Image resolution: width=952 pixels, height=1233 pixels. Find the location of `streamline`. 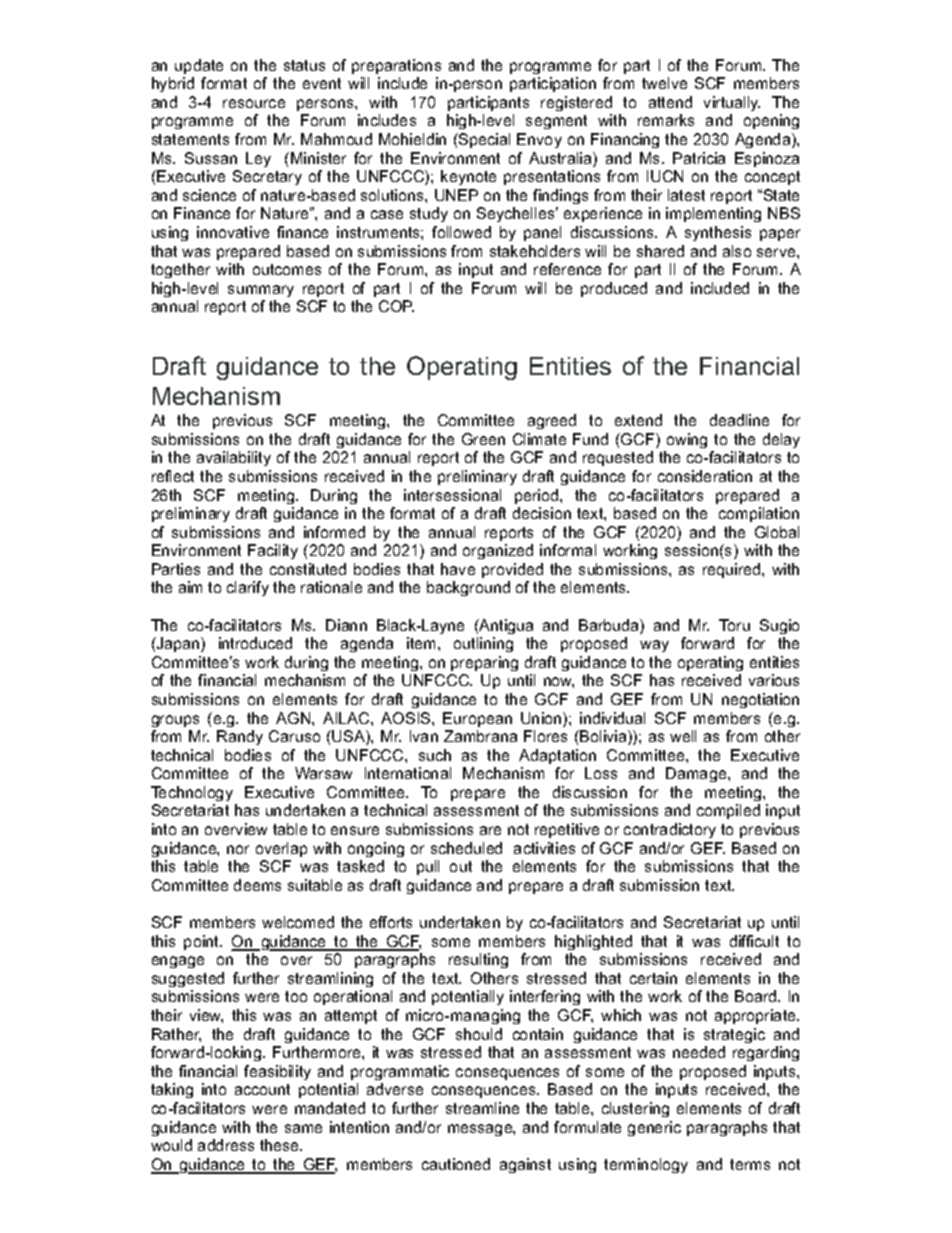

streamline is located at coordinates (482, 1108).
